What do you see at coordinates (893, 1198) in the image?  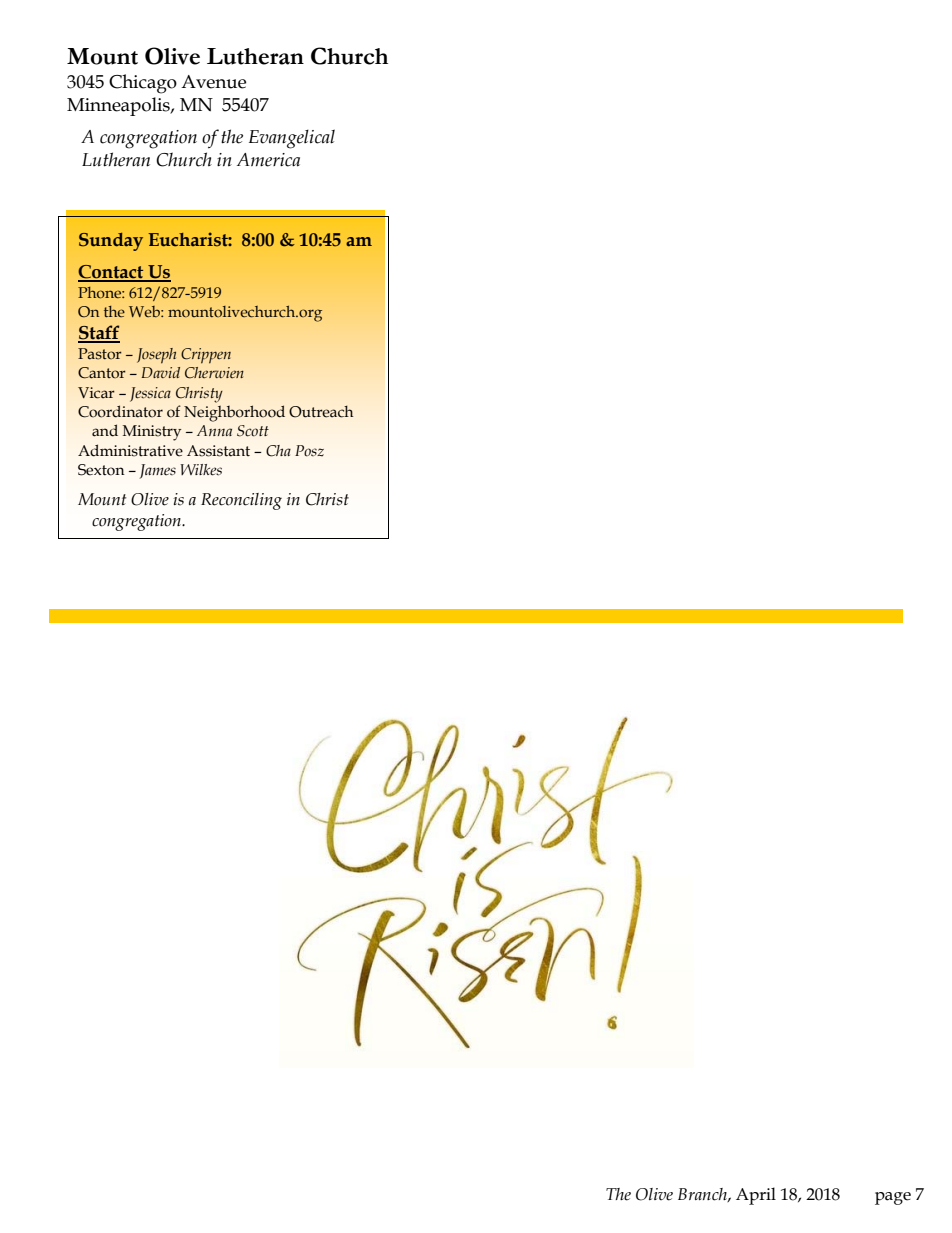 I see `page` at bounding box center [893, 1198].
